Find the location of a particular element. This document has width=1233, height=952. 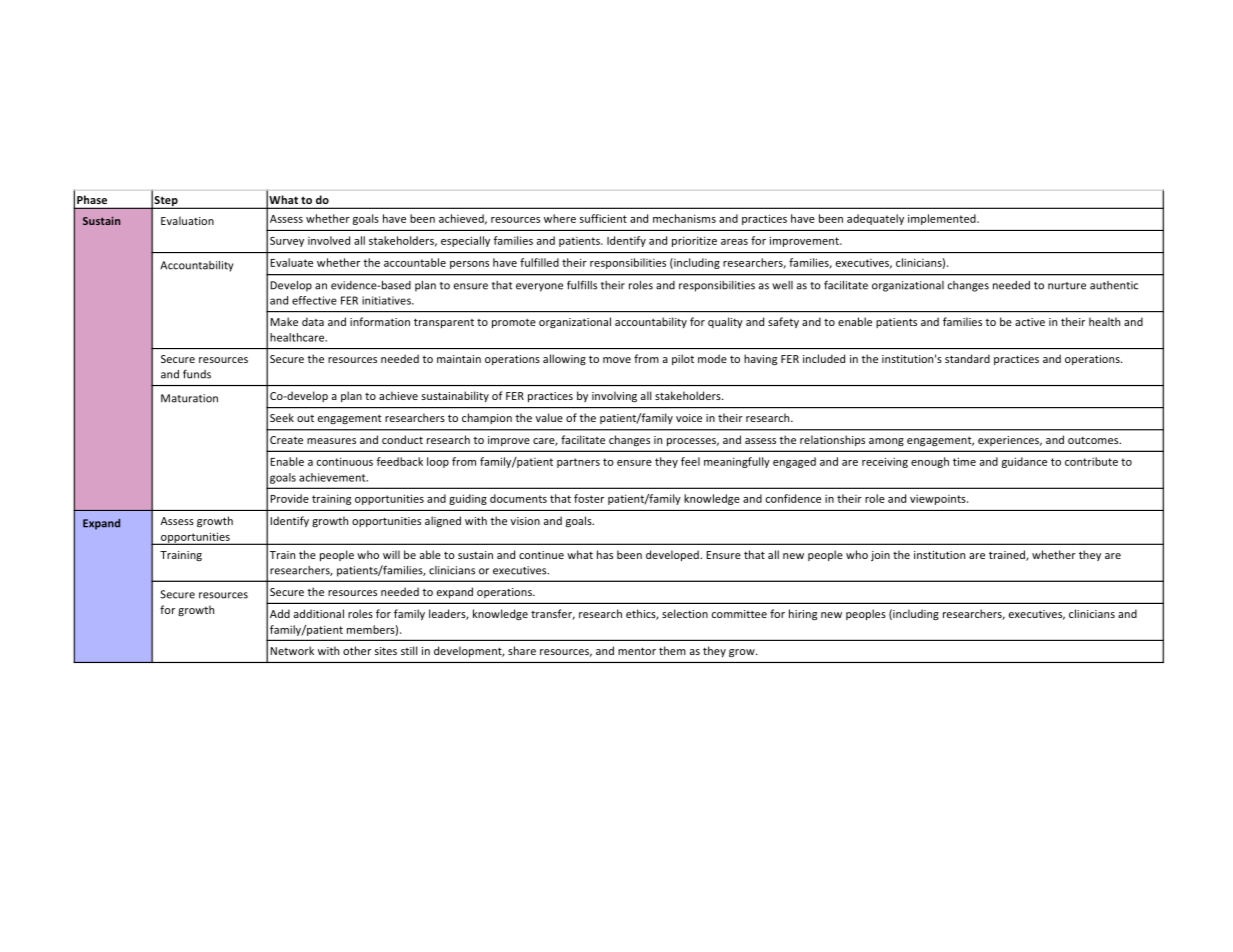

sufficient is located at coordinates (603, 218).
